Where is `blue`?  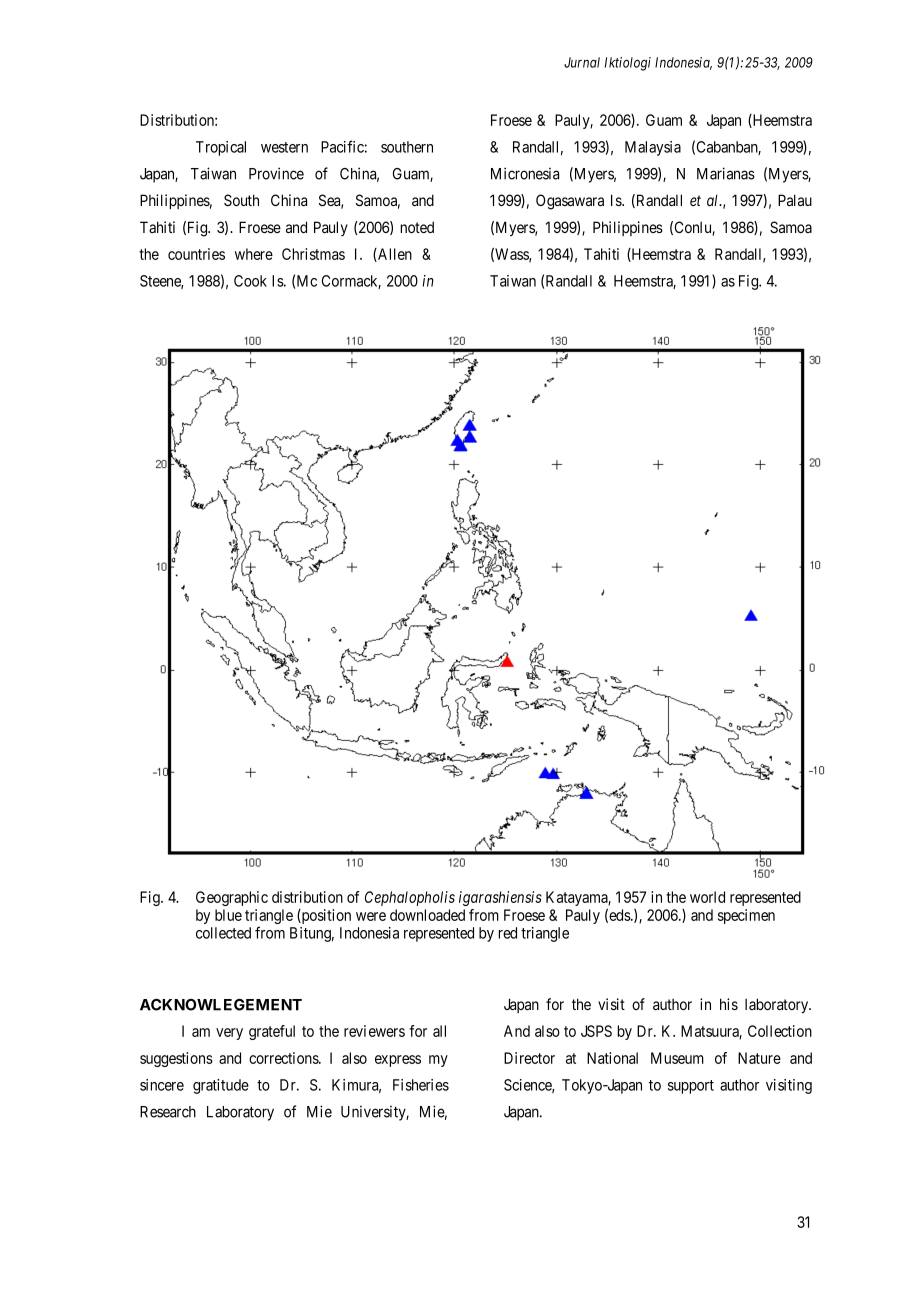 blue is located at coordinates (228, 915).
